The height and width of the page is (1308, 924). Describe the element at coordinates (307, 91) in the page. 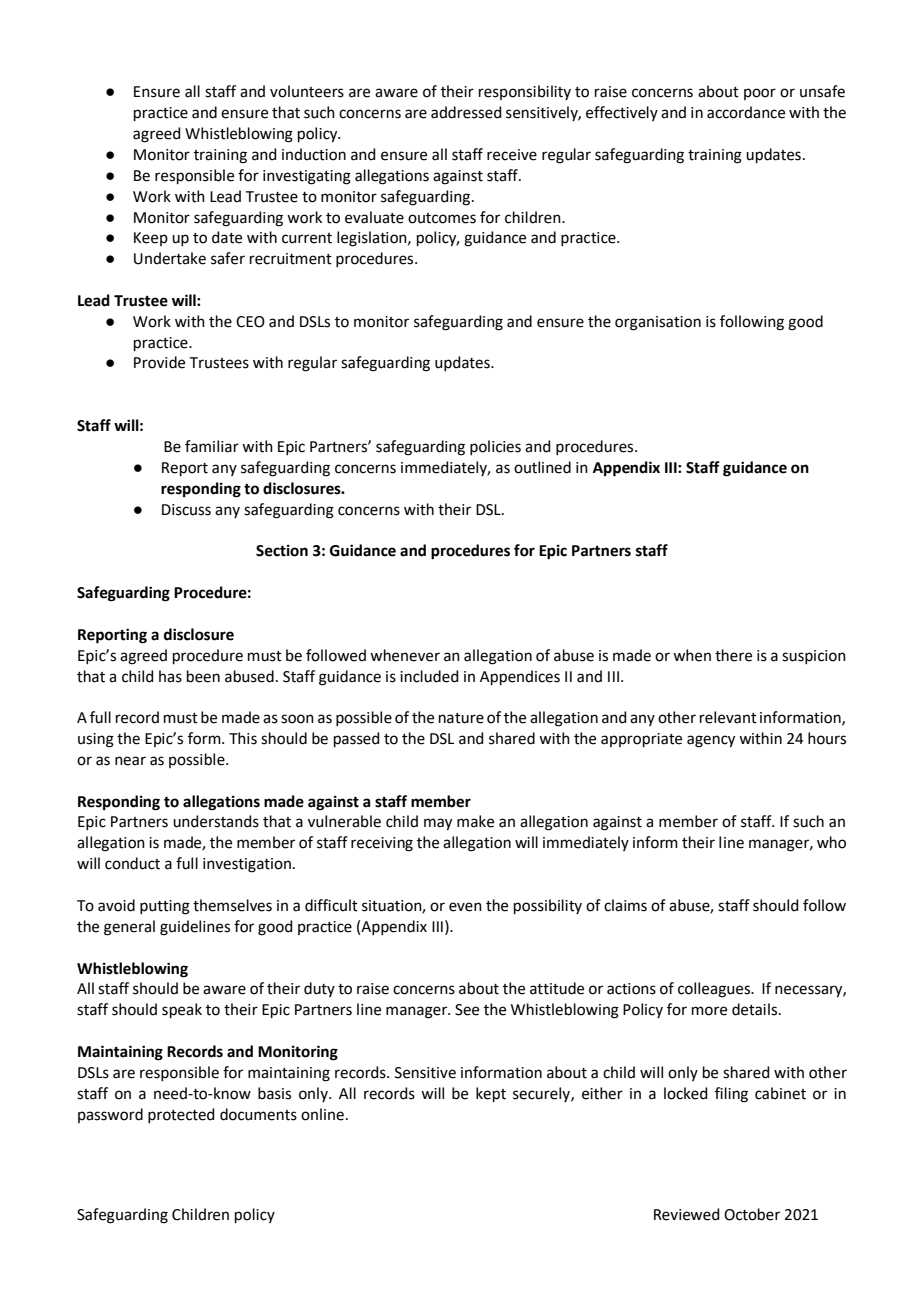

I see `volunteers` at that location.
